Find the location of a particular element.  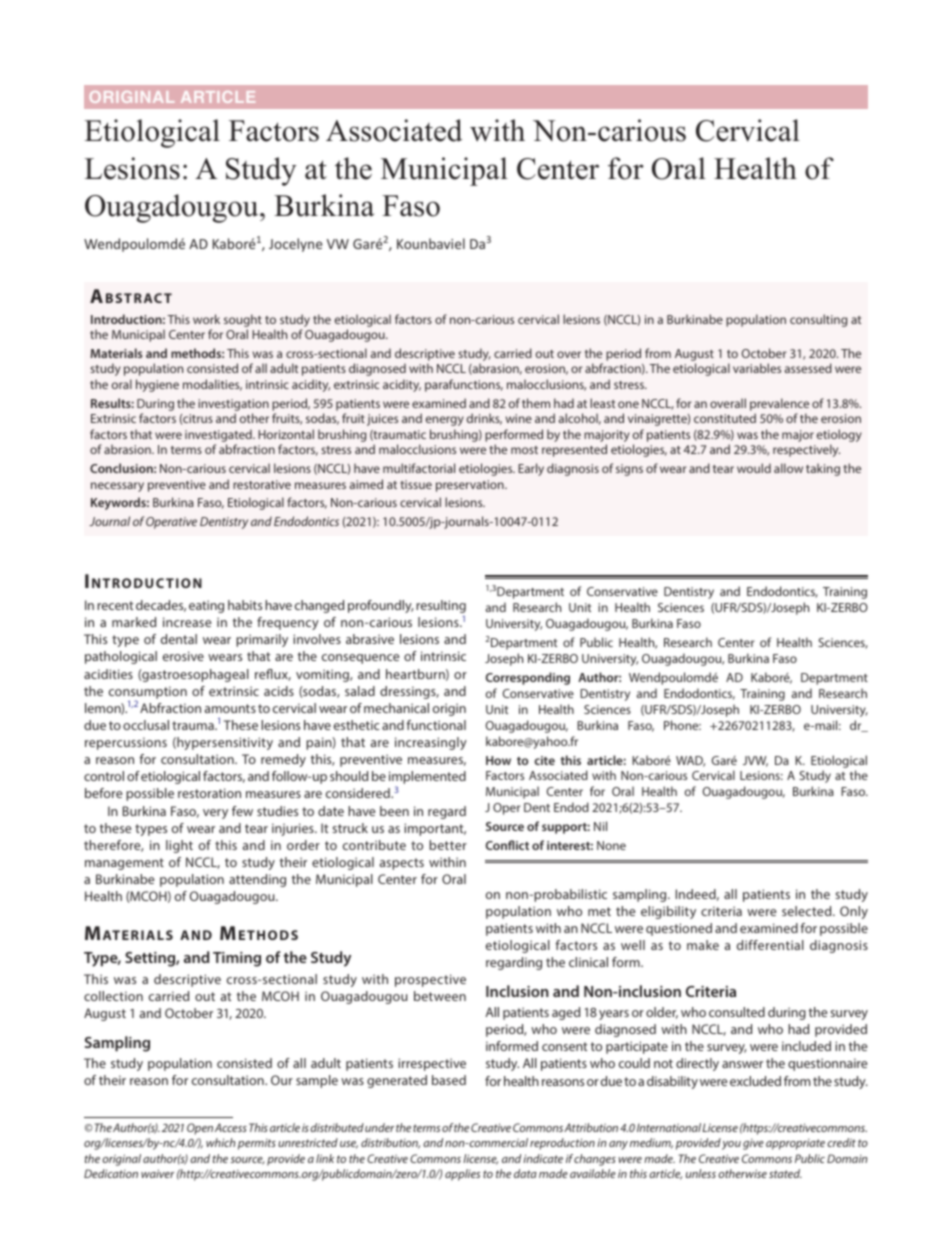

WAD is located at coordinates (690, 761).
